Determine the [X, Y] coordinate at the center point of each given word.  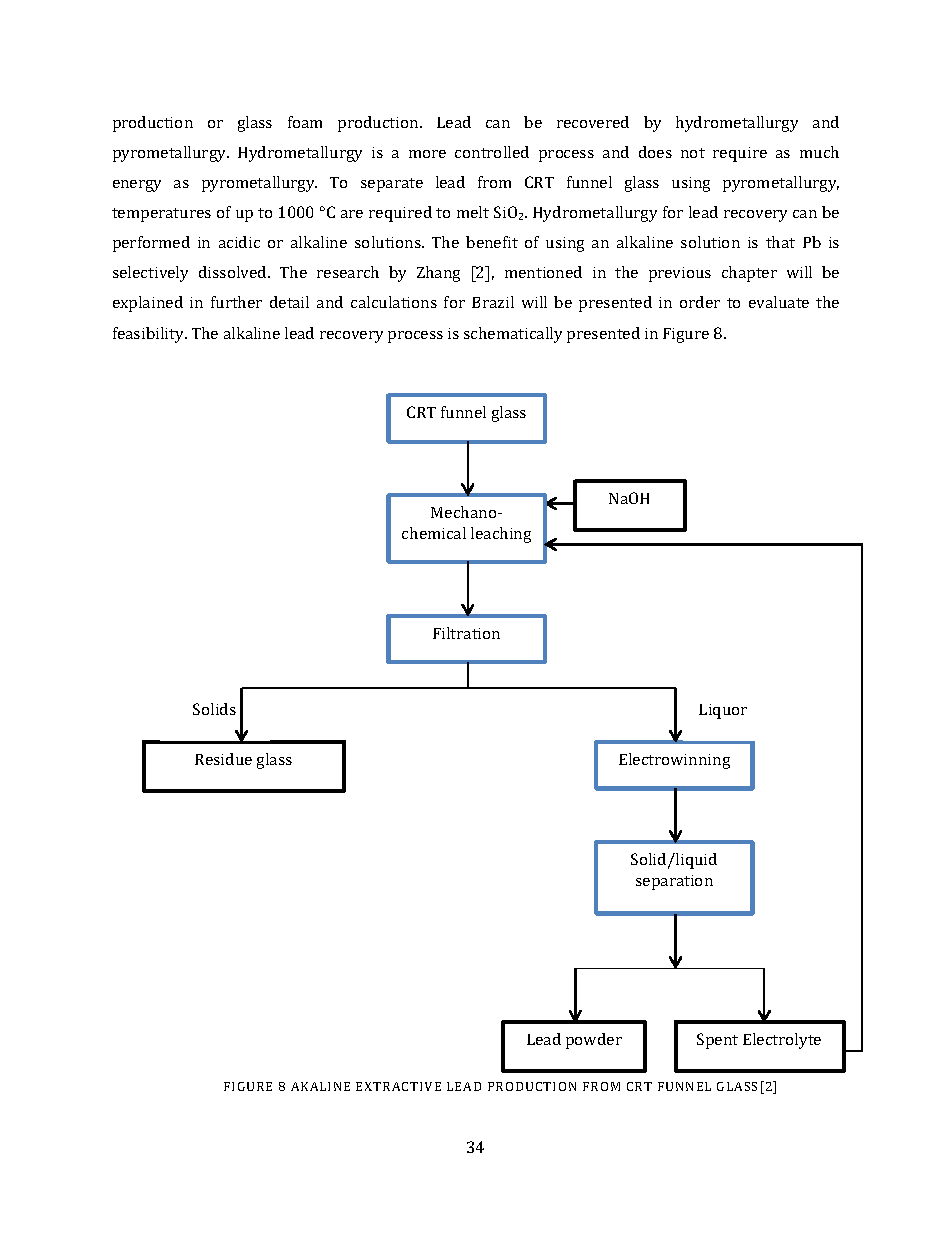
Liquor [723, 711]
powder [594, 1041]
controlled [492, 152]
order [700, 302]
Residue [223, 759]
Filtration [466, 633]
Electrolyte [782, 1041]
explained [148, 304]
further [236, 302]
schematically [513, 335]
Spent [717, 1041]
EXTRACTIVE [398, 1086]
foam [305, 122]
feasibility [150, 335]
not [693, 153]
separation [674, 882]
